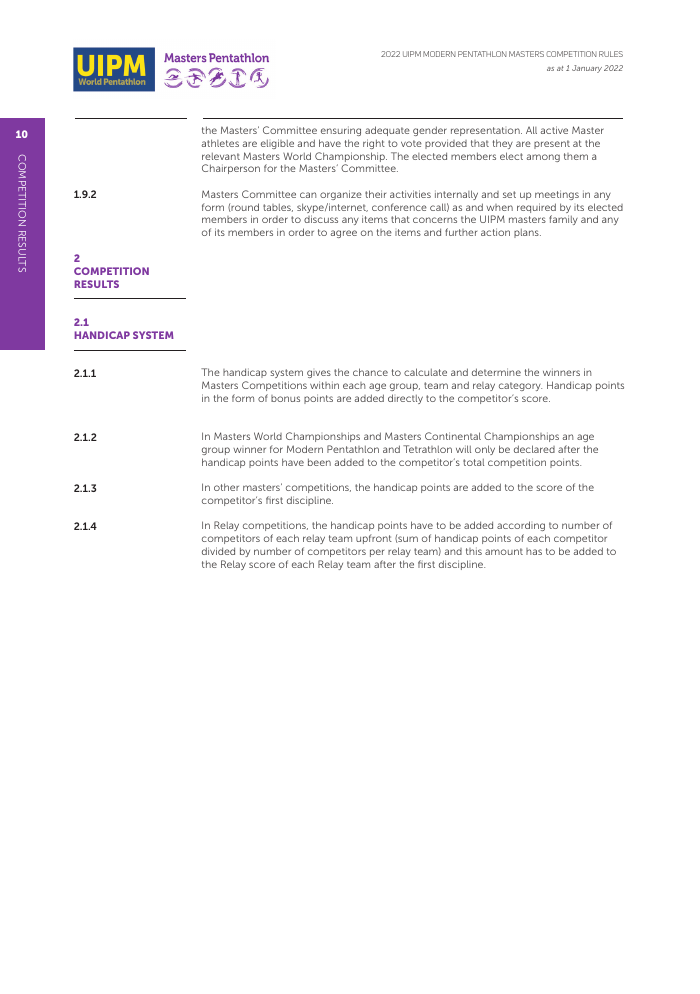 Image resolution: width=700 pixels, height=994 pixels. I want to click on gender, so click(430, 131).
